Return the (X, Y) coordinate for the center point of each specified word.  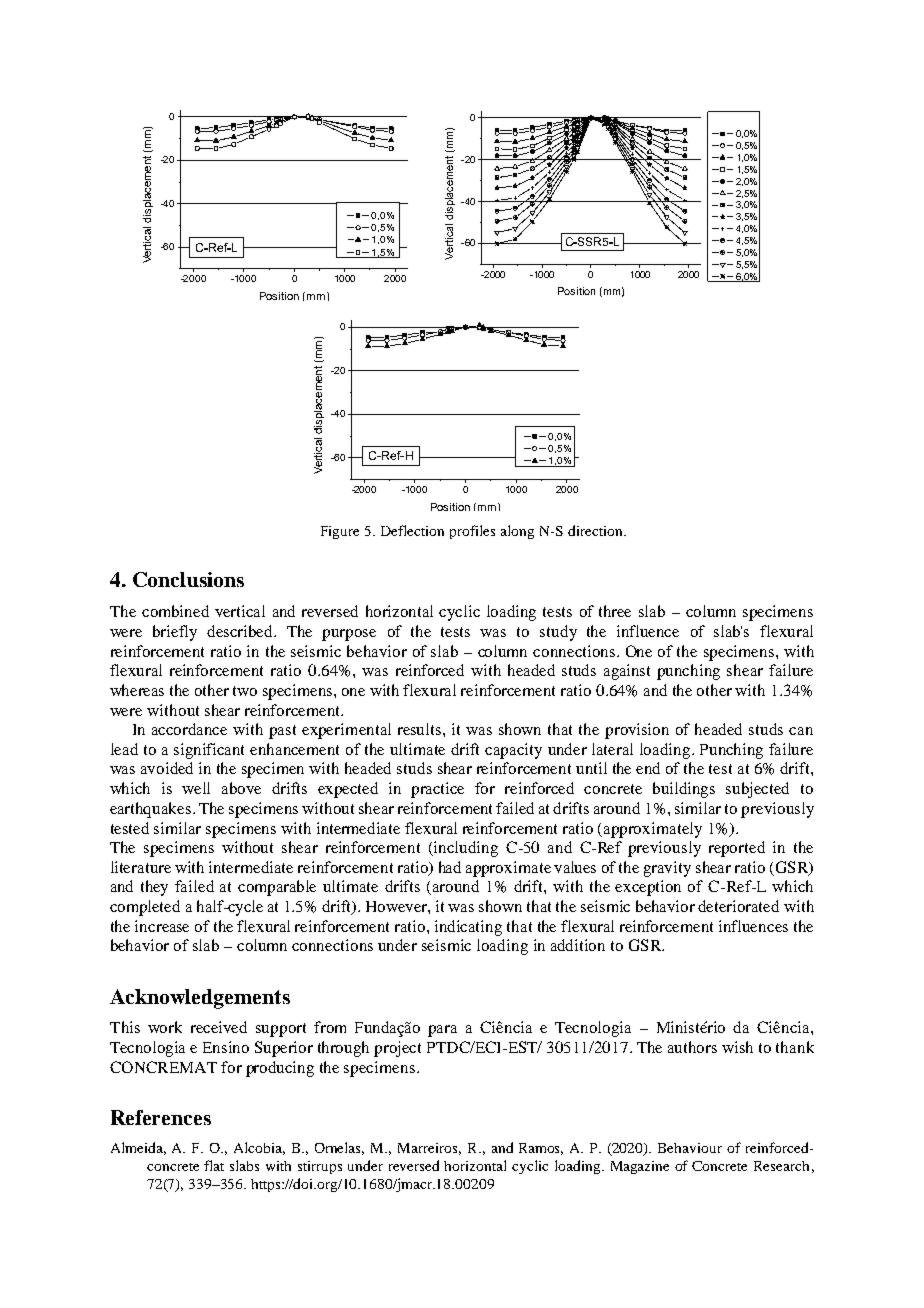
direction (596, 530)
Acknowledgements (200, 999)
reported (737, 849)
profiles (472, 532)
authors (692, 1047)
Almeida (138, 1148)
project (397, 1049)
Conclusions (188, 579)
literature (141, 867)
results (421, 729)
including (465, 849)
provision (637, 731)
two (245, 691)
